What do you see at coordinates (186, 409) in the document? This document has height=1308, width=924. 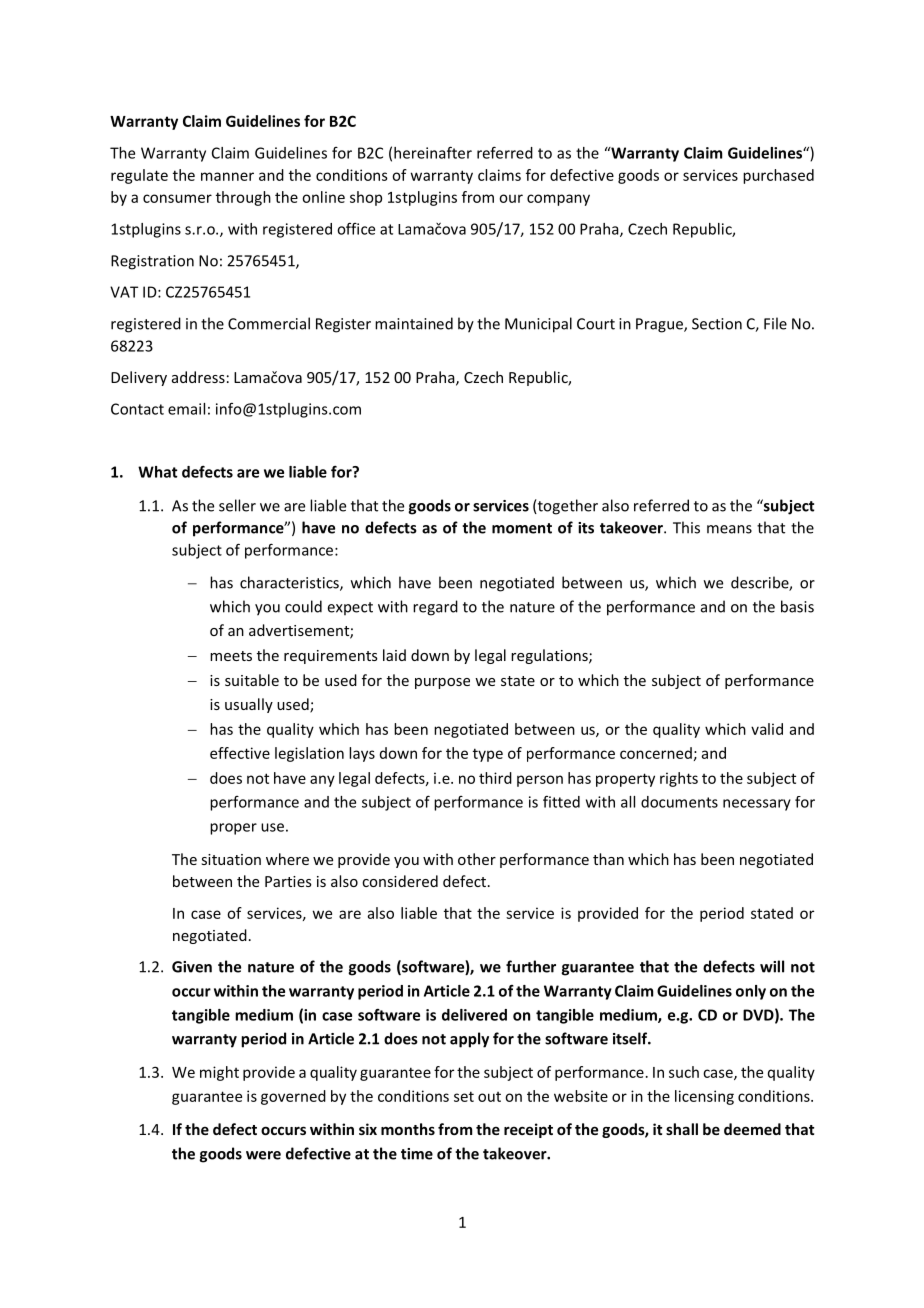 I see `email` at bounding box center [186, 409].
